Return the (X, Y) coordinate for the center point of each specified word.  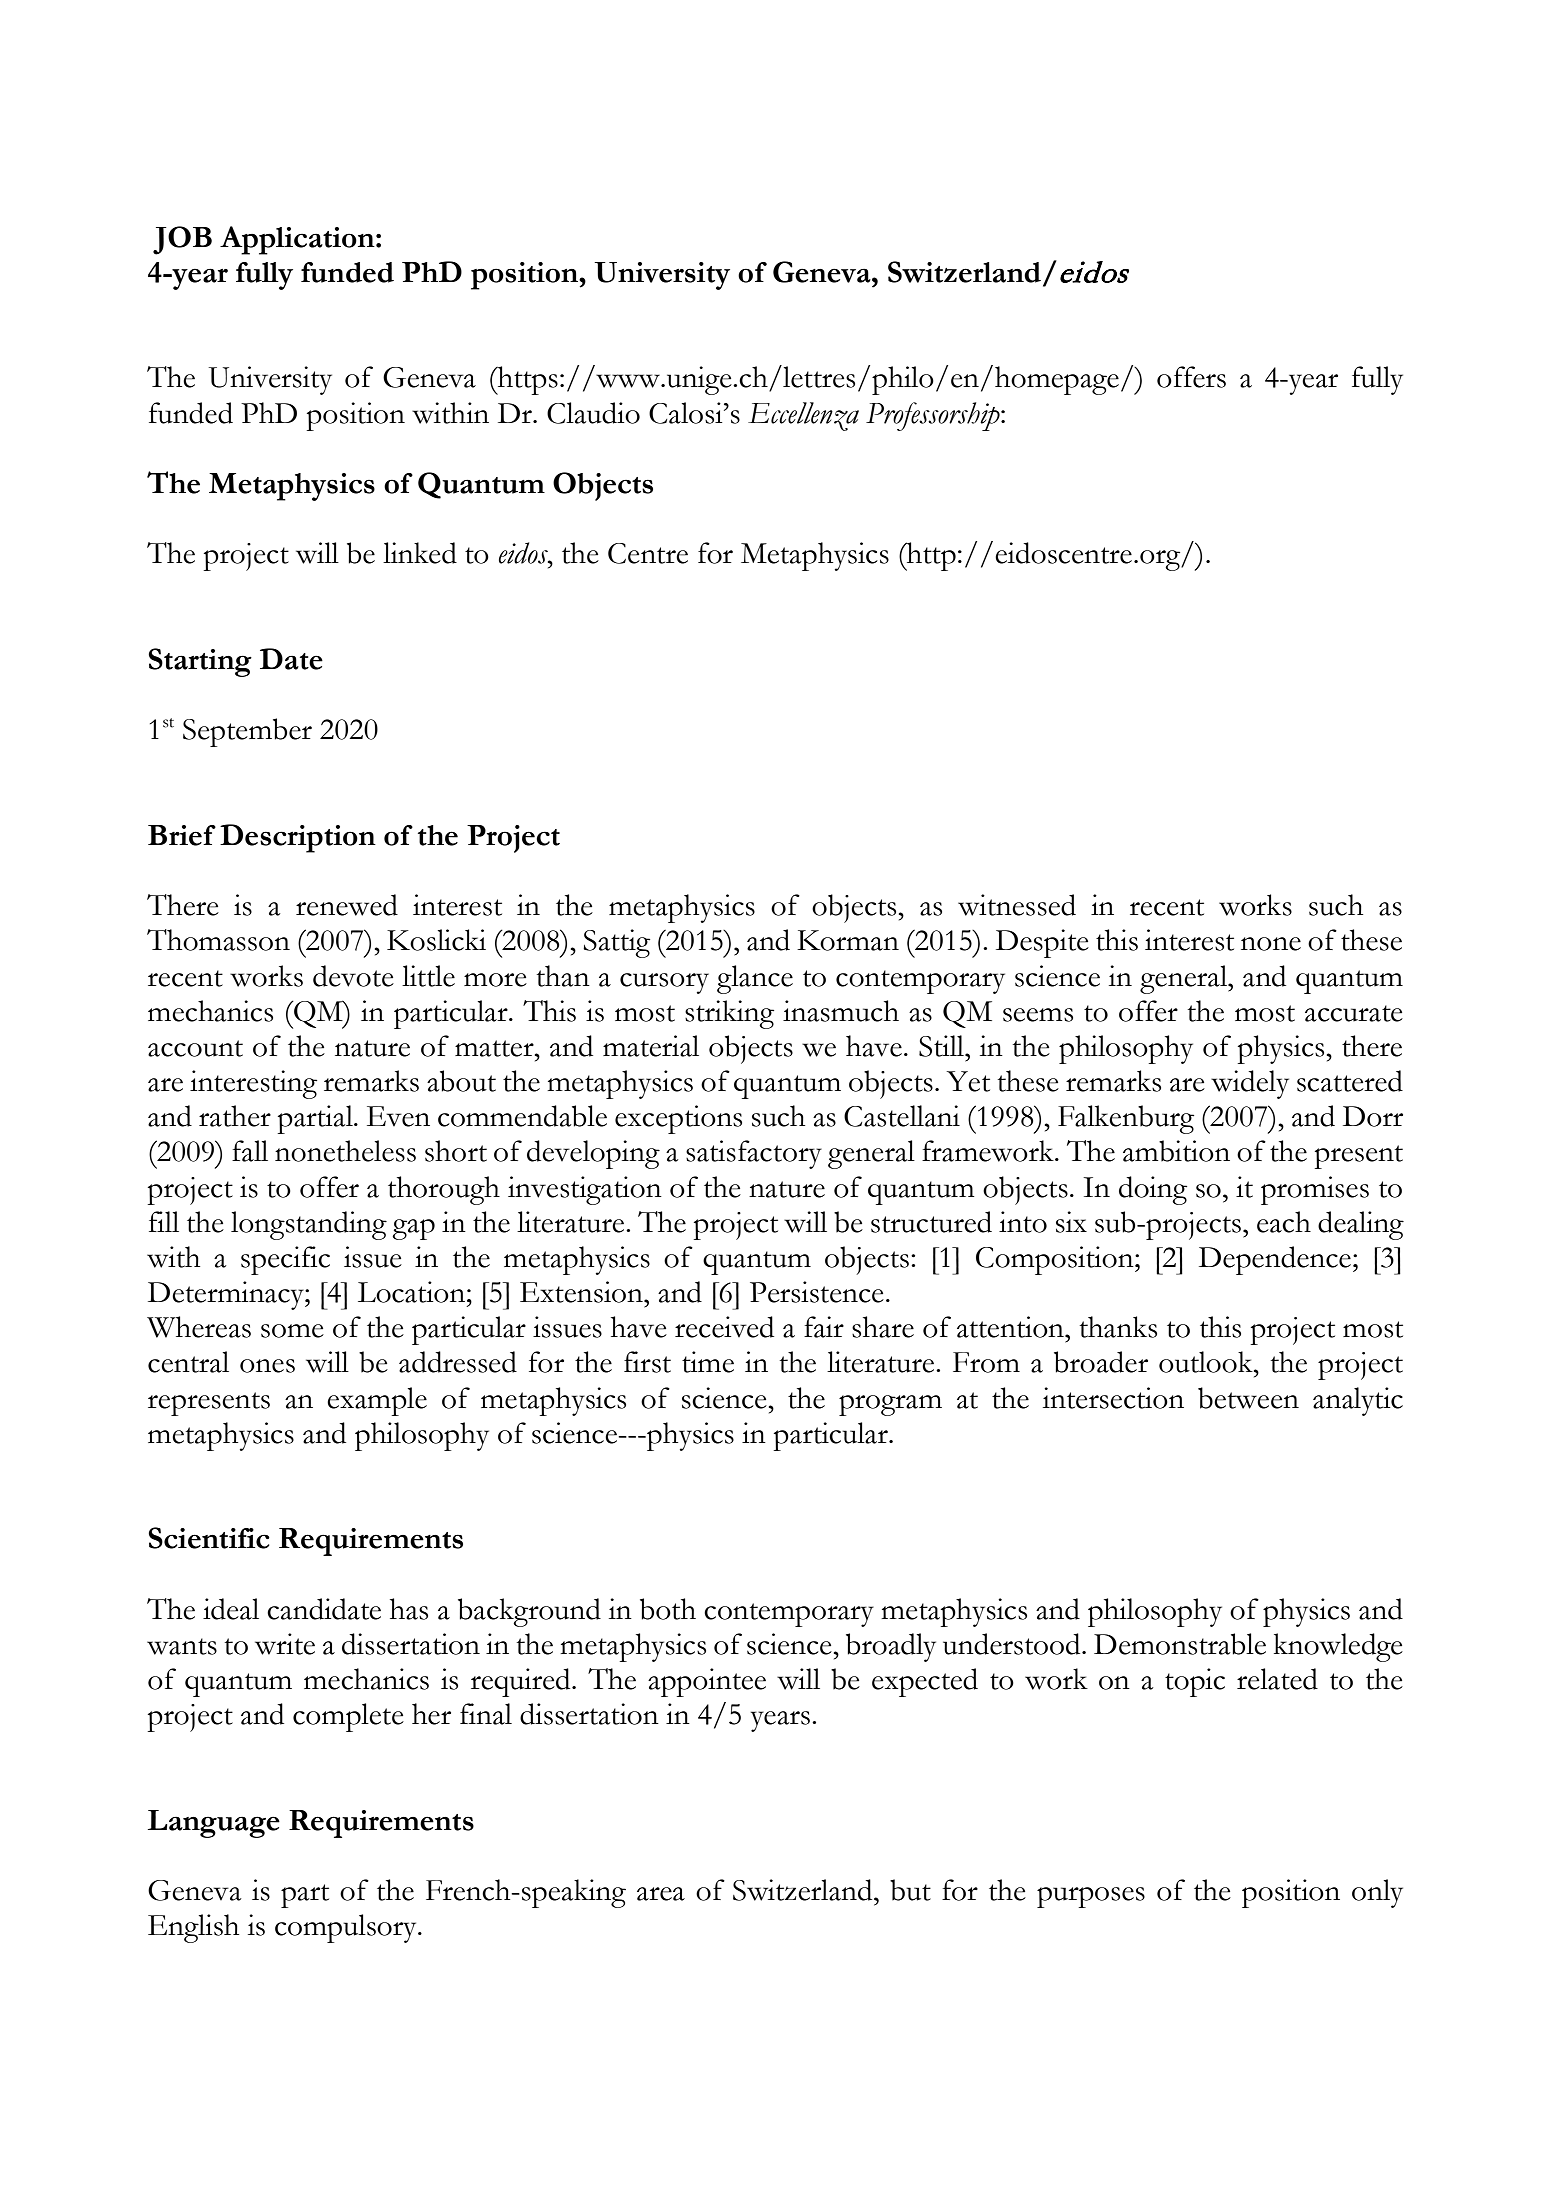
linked (420, 553)
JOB (182, 240)
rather (235, 1116)
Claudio (593, 413)
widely (1250, 1084)
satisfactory (754, 1154)
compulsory (347, 1928)
